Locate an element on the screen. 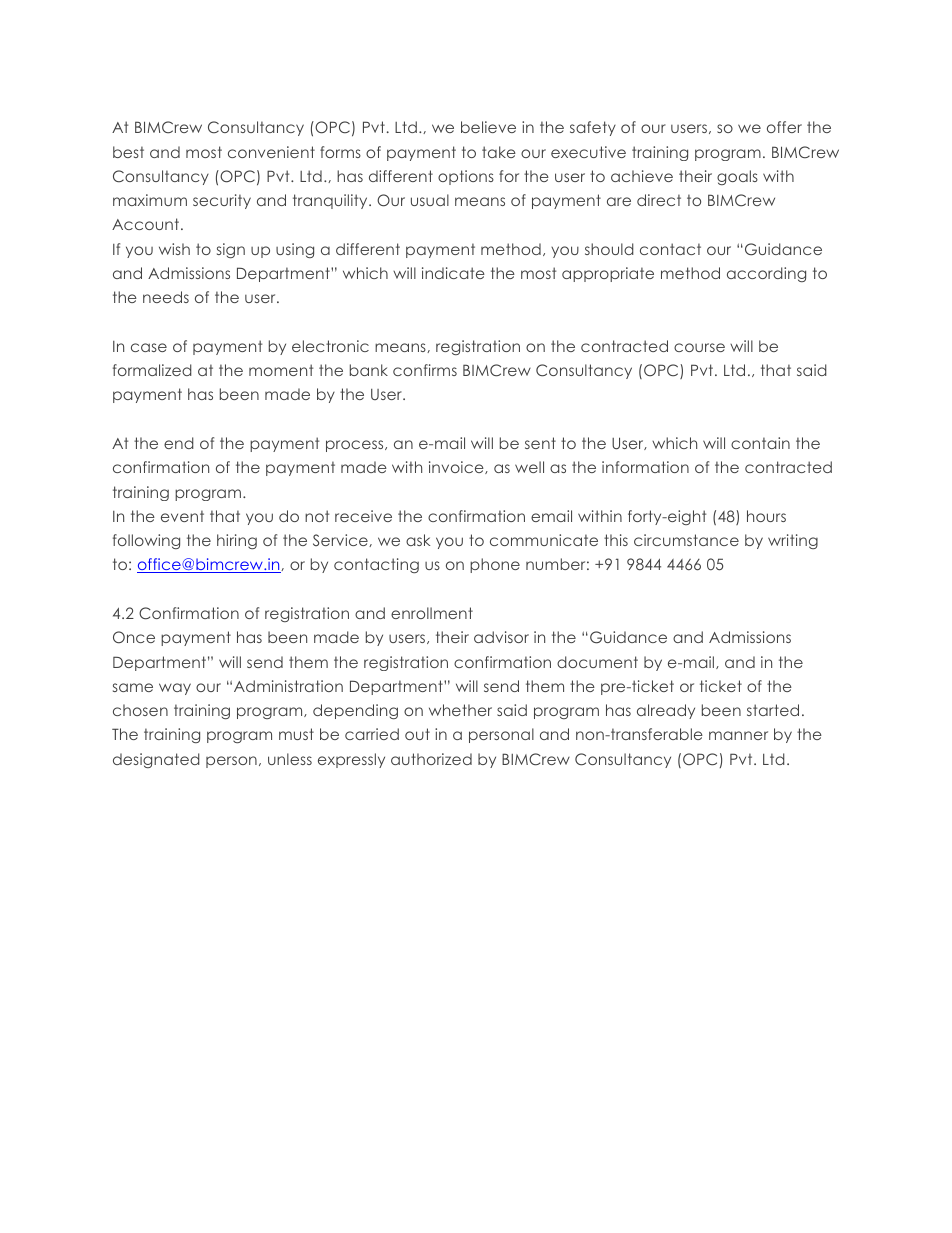  goals is located at coordinates (737, 177).
